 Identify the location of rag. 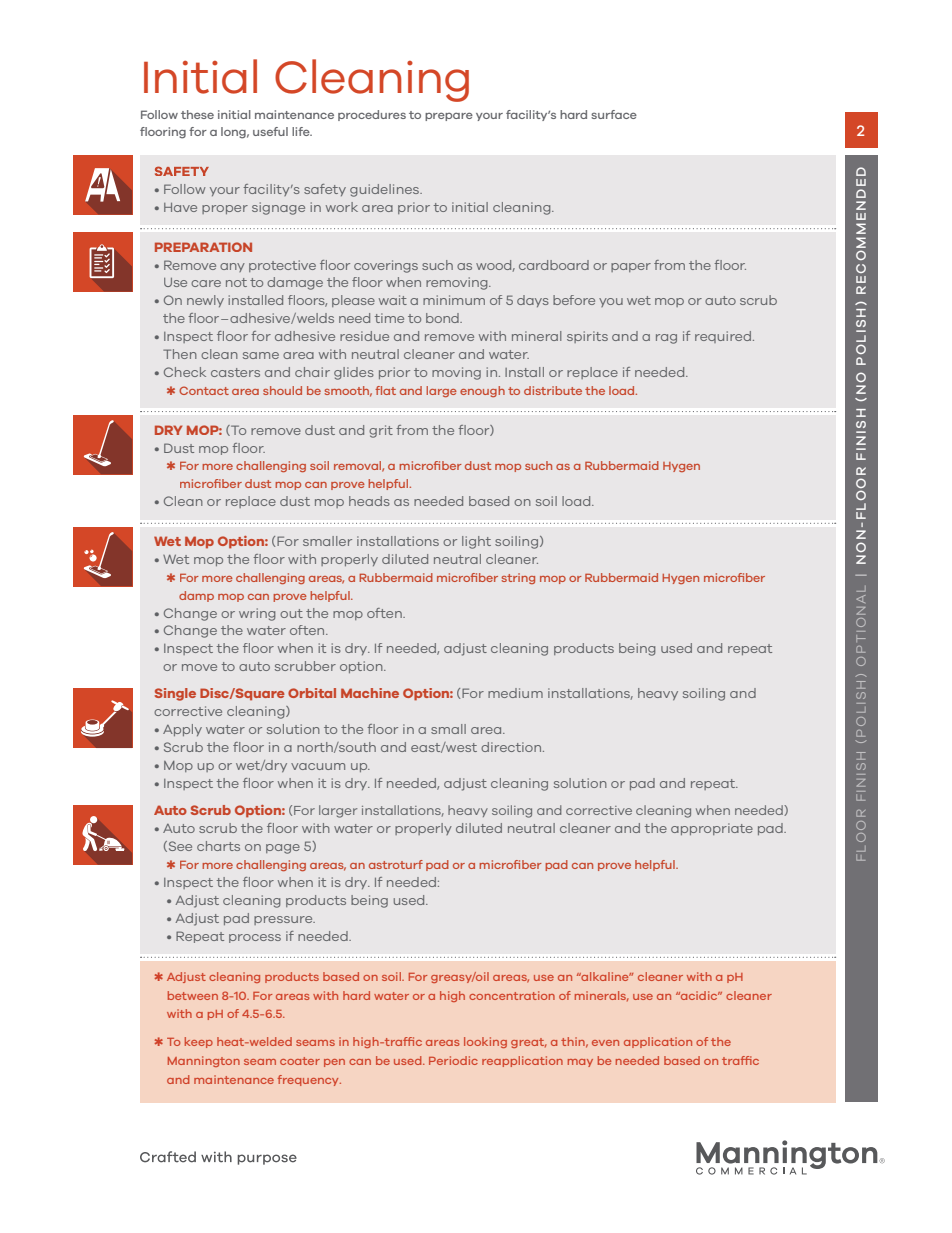
(666, 339).
